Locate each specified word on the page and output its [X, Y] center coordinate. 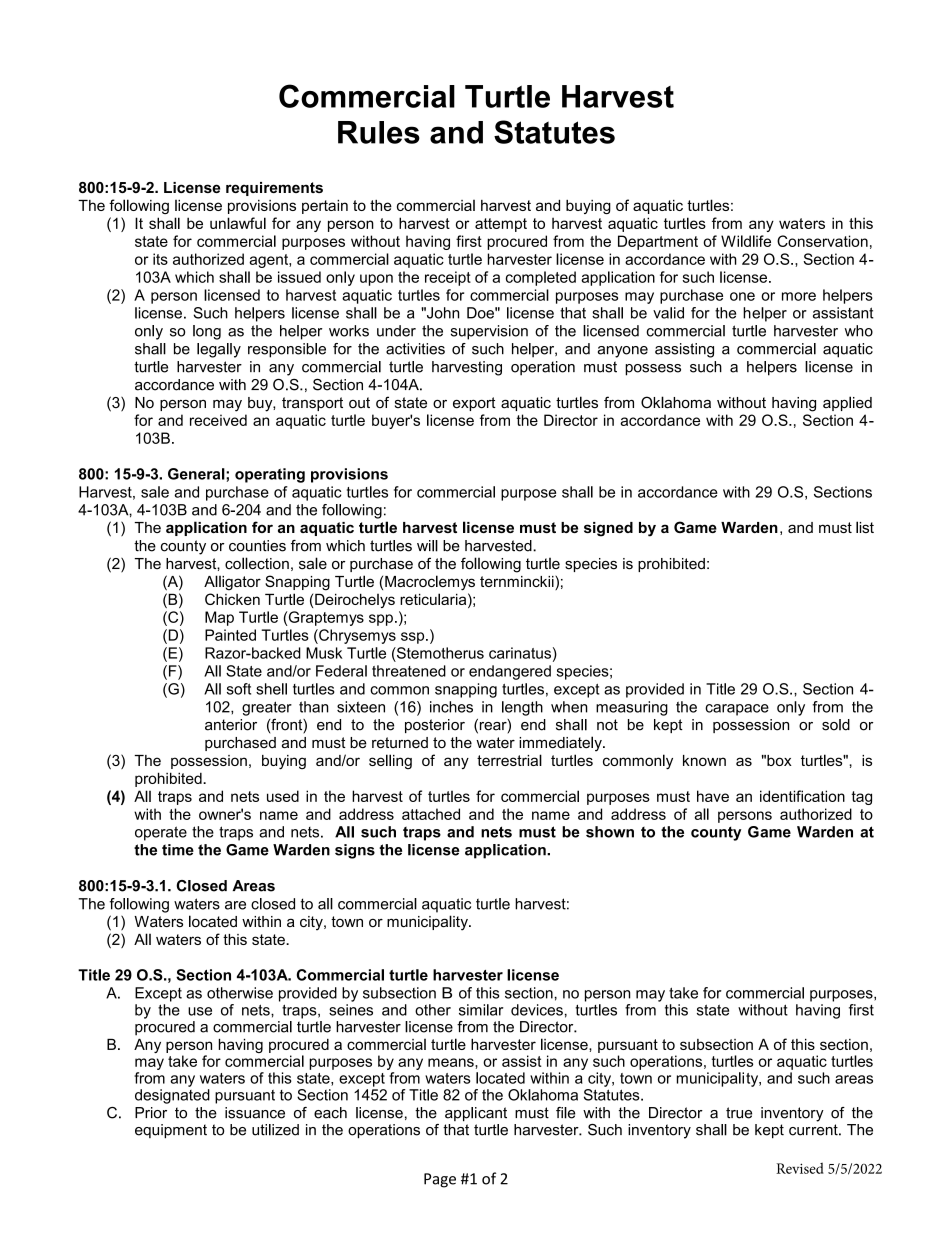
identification [802, 796]
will [427, 546]
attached [431, 814]
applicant [476, 1114]
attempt [501, 225]
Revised [800, 1168]
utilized [275, 1130]
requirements [274, 189]
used [283, 796]
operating [270, 475]
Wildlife [746, 241]
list [865, 527]
